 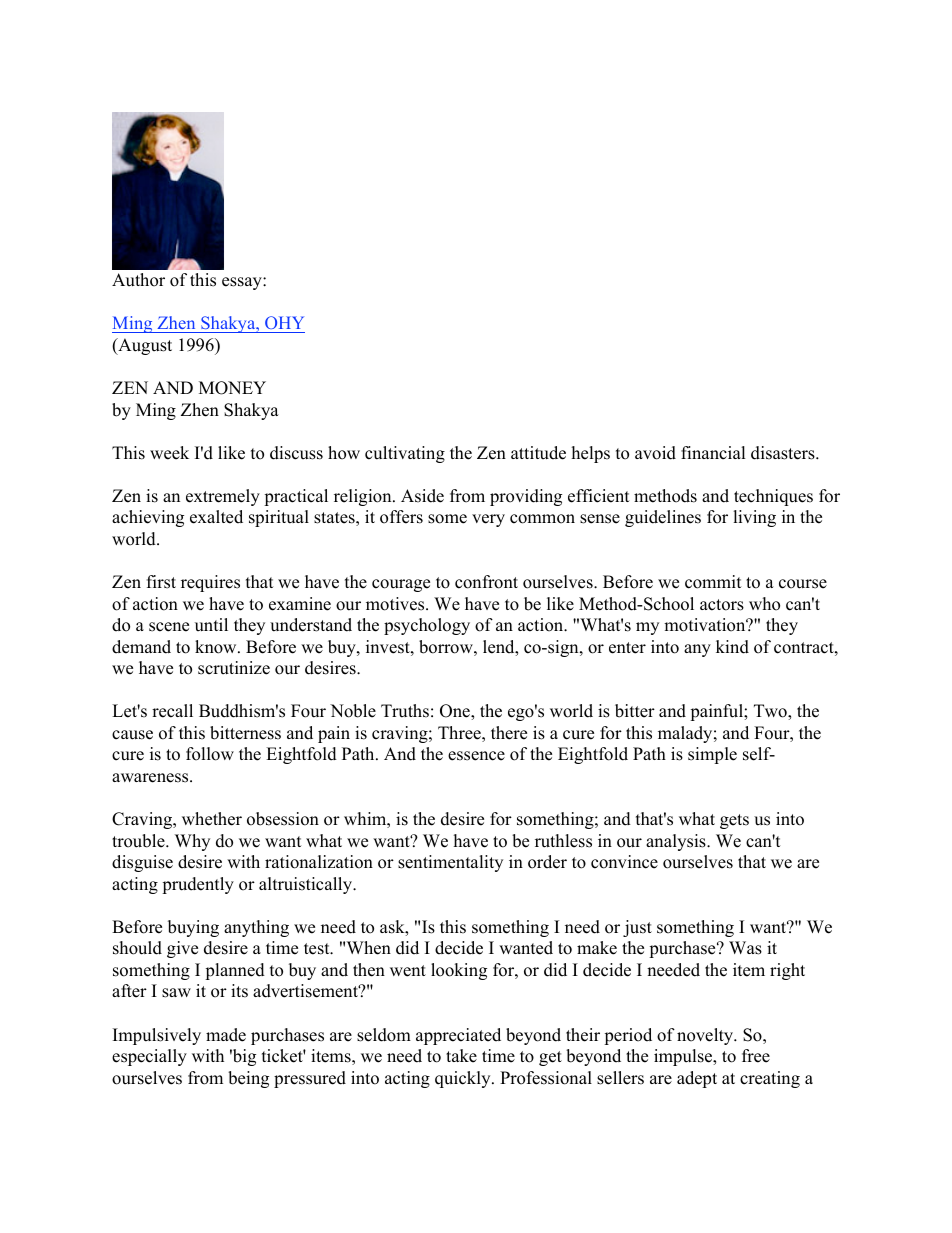 I want to click on whether, so click(x=212, y=819).
